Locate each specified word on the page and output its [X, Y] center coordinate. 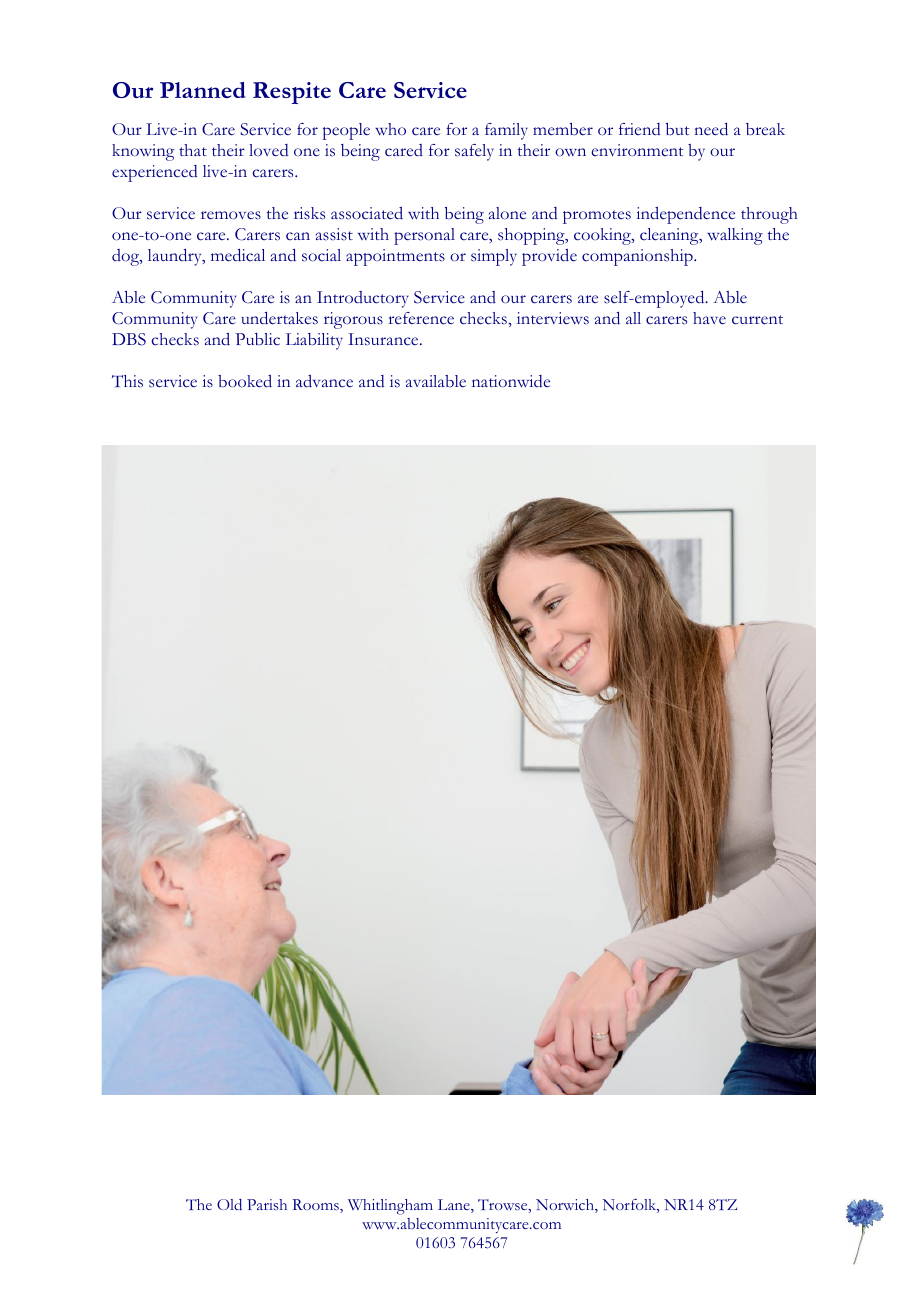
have [709, 318]
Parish [267, 1204]
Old [229, 1204]
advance [324, 381]
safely [474, 152]
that [193, 150]
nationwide [511, 381]
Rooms [316, 1206]
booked [245, 381]
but [678, 129]
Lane [455, 1206]
